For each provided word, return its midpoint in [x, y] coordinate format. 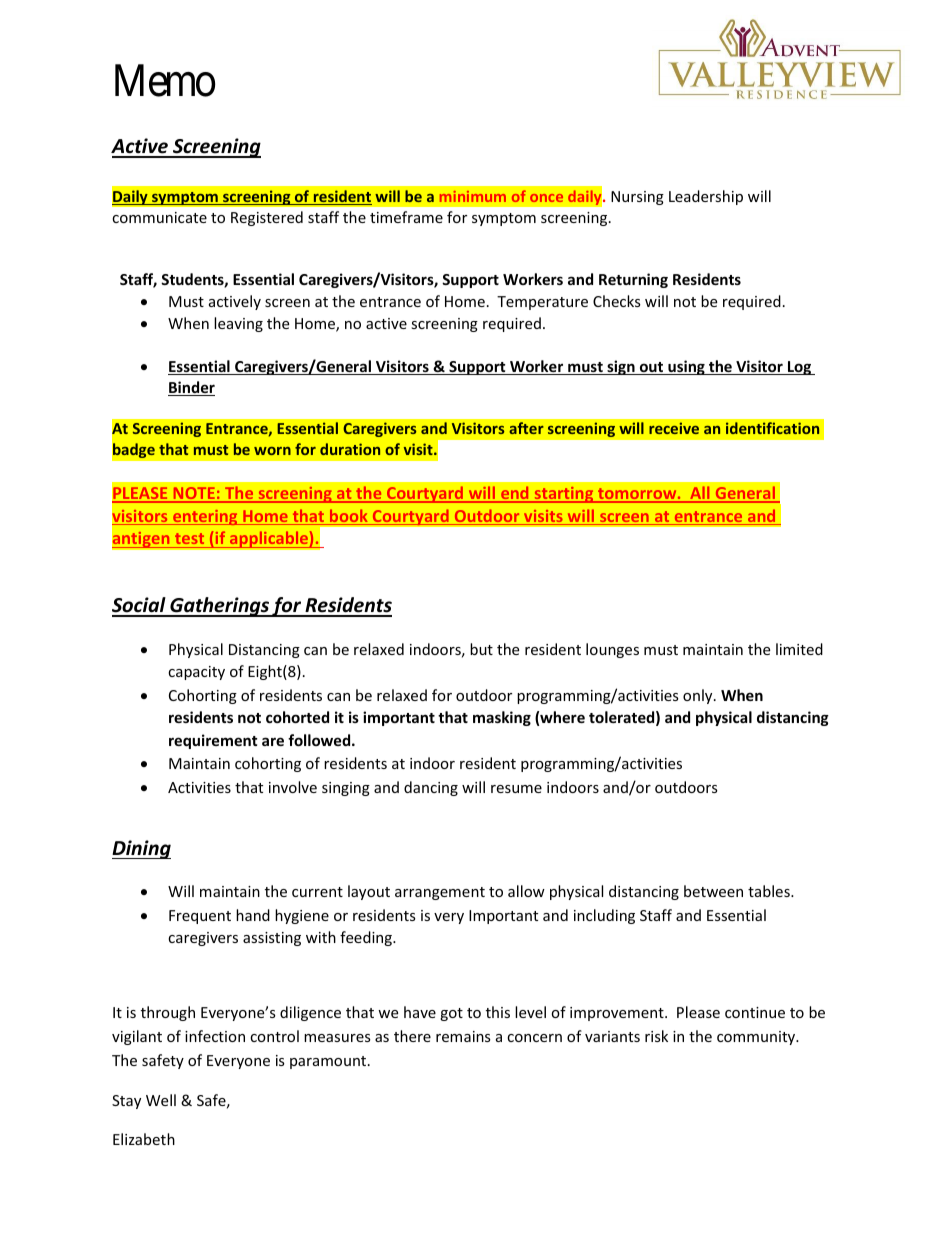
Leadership [706, 197]
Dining [141, 849]
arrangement [440, 893]
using [686, 367]
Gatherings [219, 607]
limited [799, 649]
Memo [165, 81]
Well [161, 1100]
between [713, 891]
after [526, 428]
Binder [191, 388]
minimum [473, 196]
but [481, 649]
